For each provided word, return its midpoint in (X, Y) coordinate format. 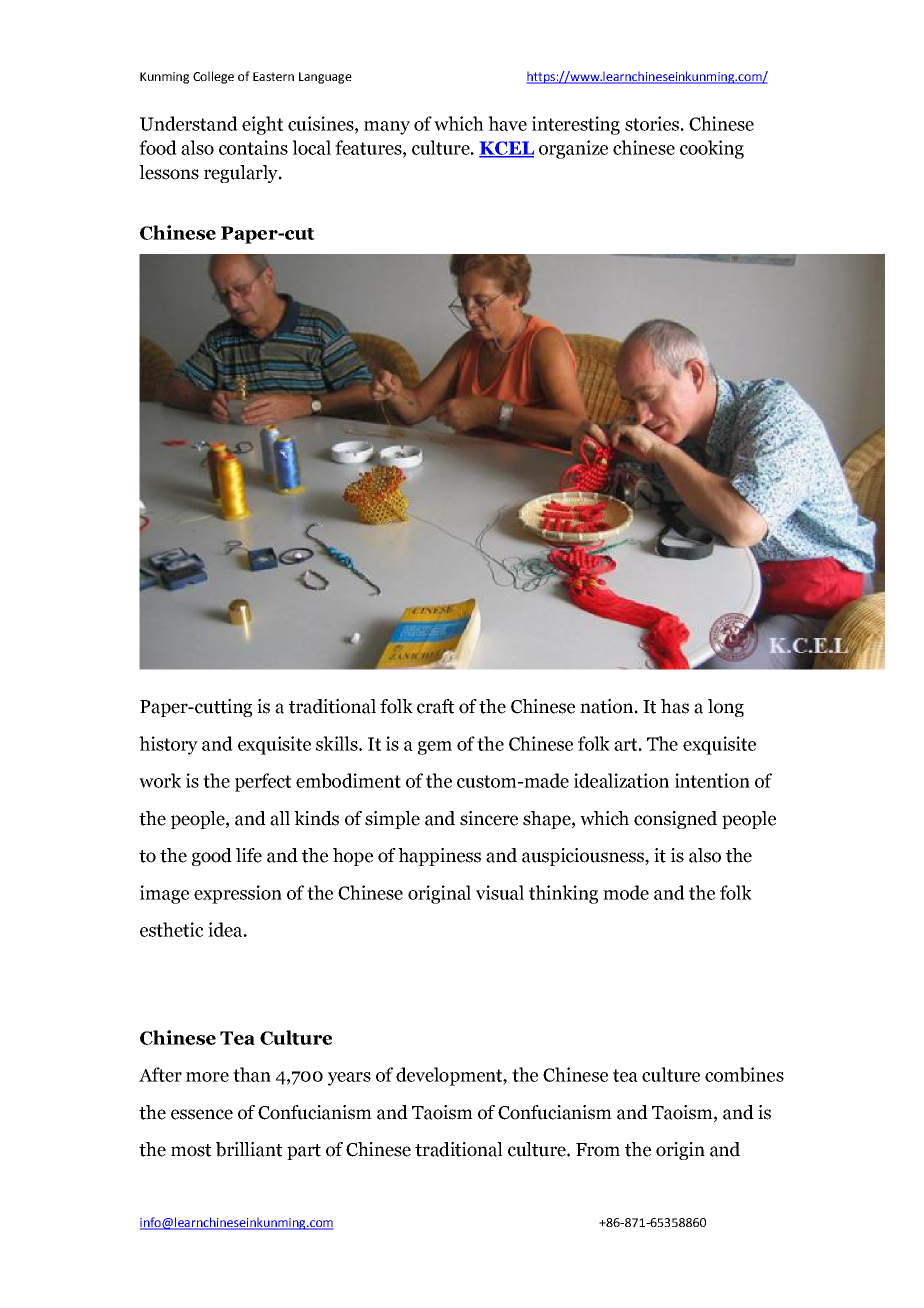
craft (435, 706)
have (507, 123)
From (598, 1150)
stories (652, 123)
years (349, 1079)
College (213, 77)
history (168, 745)
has (675, 706)
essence (202, 1114)
